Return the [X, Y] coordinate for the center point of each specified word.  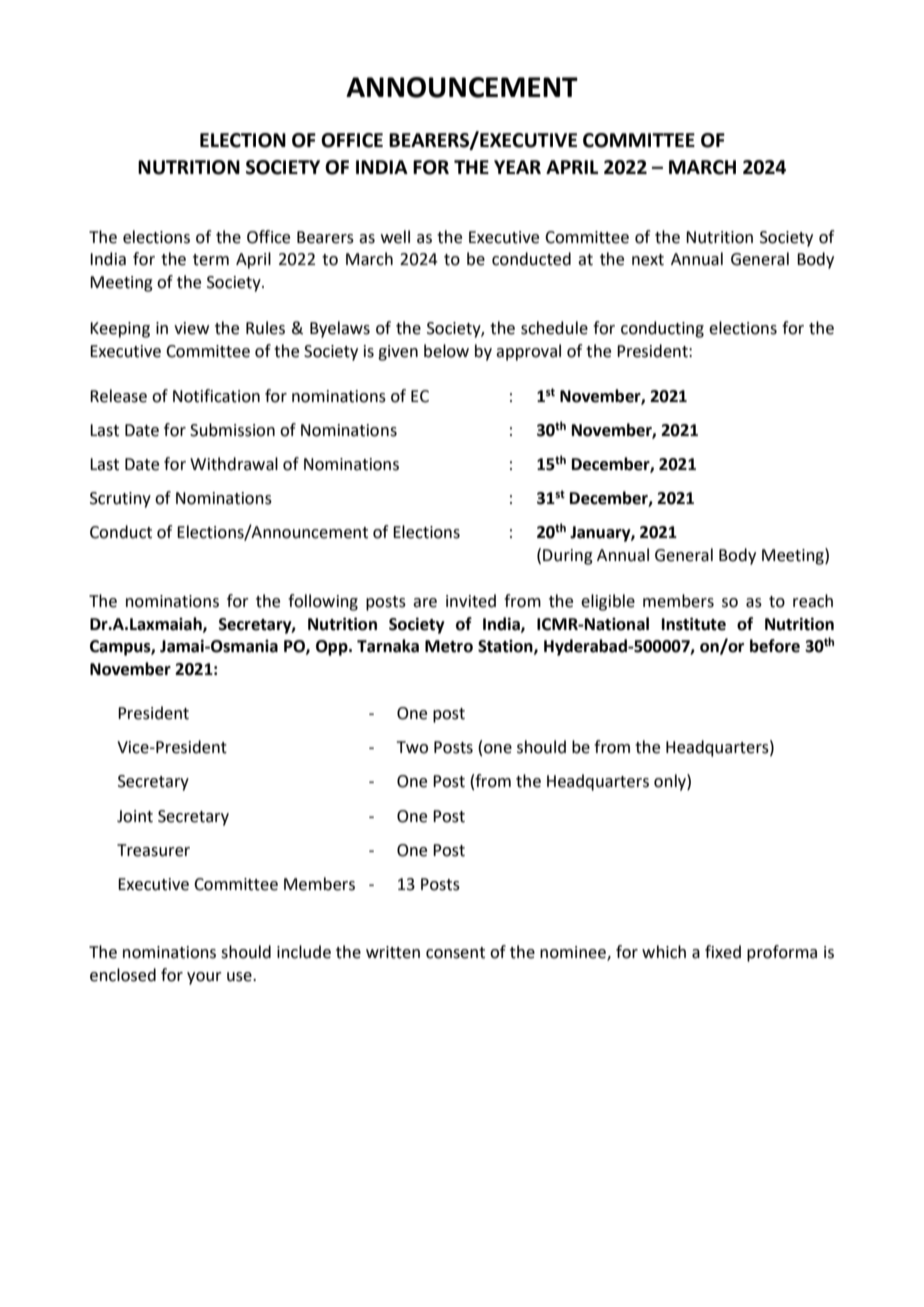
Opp [333, 648]
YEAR [517, 167]
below [446, 351]
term [211, 260]
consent [455, 953]
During [568, 557]
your [204, 978]
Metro [449, 646]
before [775, 646]
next [648, 260]
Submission [232, 430]
